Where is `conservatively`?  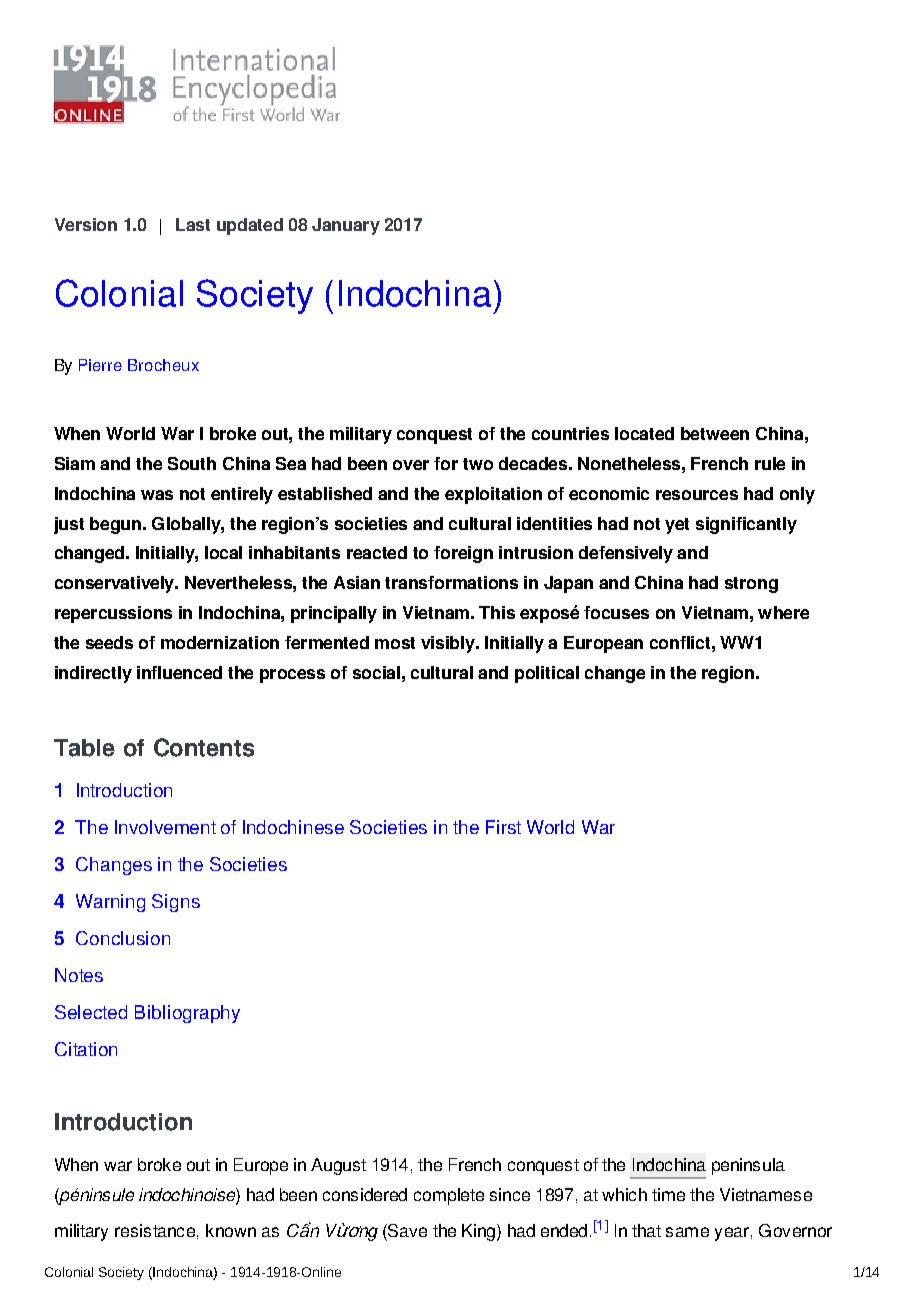 conservatively is located at coordinates (116, 584).
